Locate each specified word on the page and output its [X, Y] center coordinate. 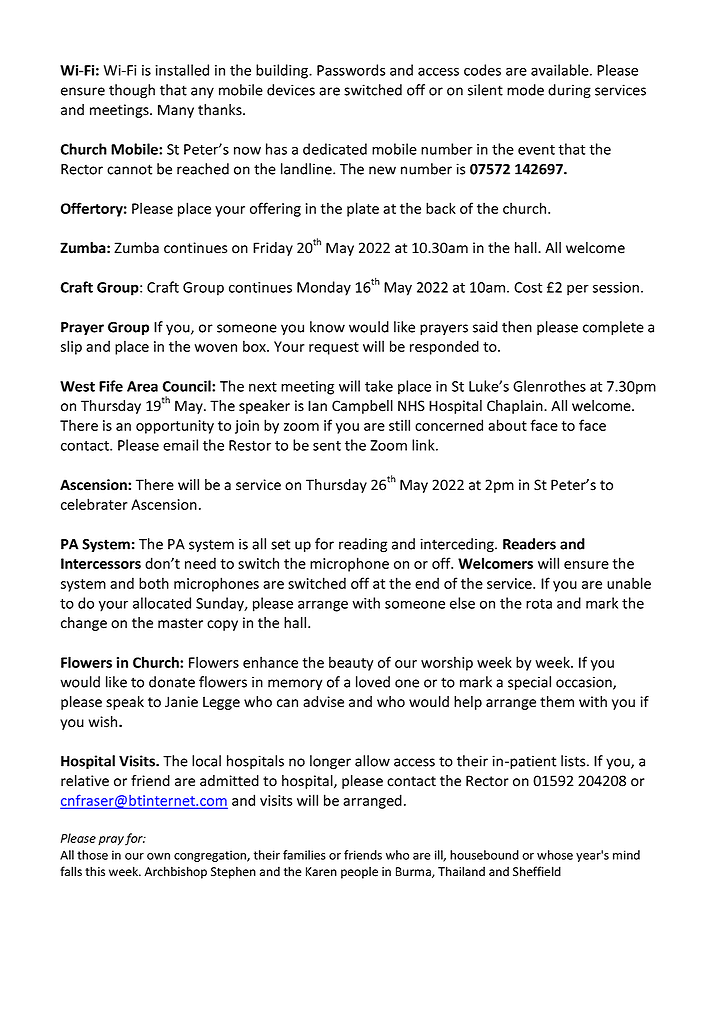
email [180, 445]
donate [172, 682]
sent [327, 446]
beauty [351, 663]
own [158, 856]
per [578, 290]
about [507, 425]
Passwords [351, 70]
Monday [324, 288]
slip [71, 347]
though [132, 91]
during [569, 91]
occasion [585, 683]
